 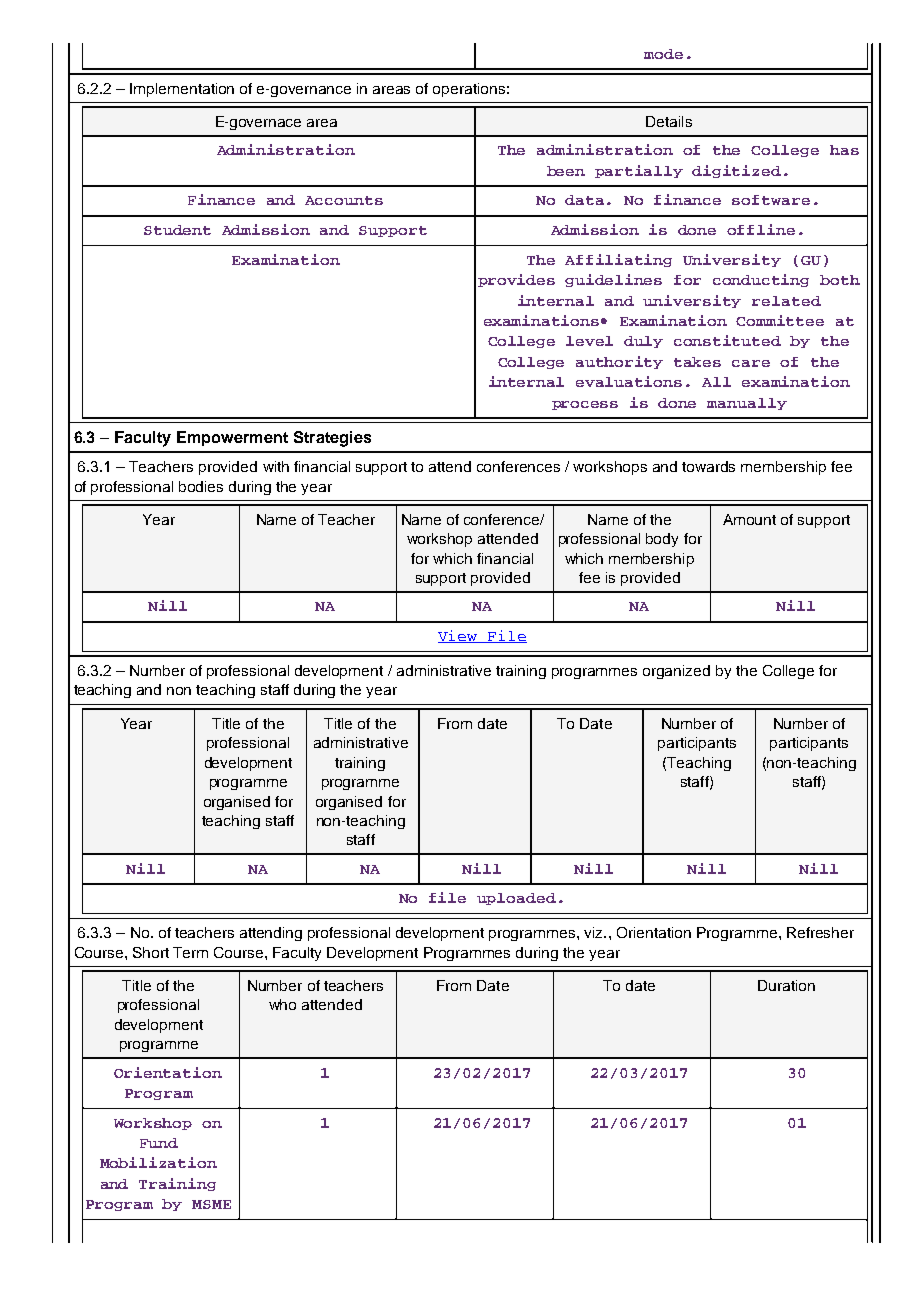 I want to click on View, so click(x=459, y=636).
